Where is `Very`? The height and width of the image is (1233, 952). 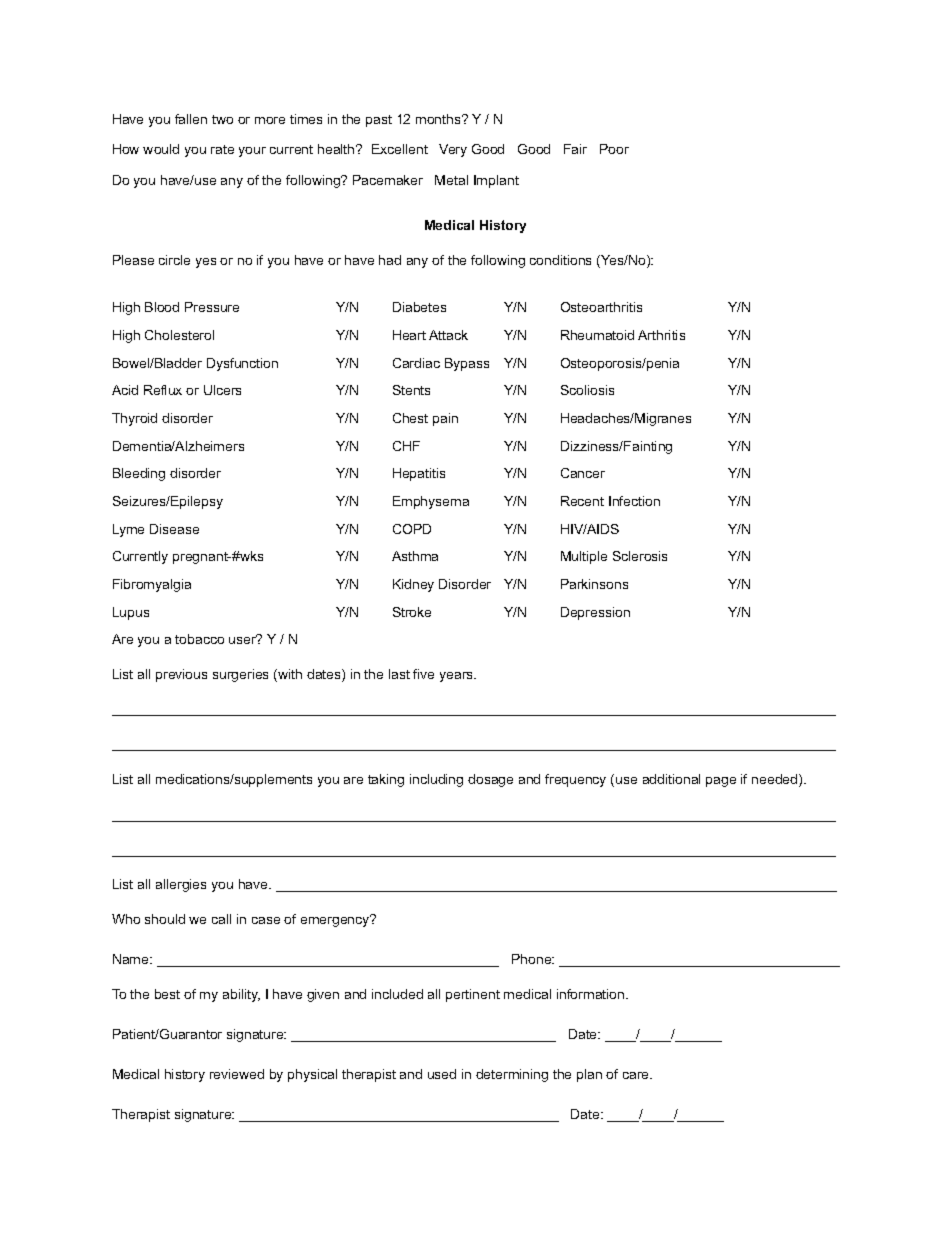
Very is located at coordinates (453, 150).
